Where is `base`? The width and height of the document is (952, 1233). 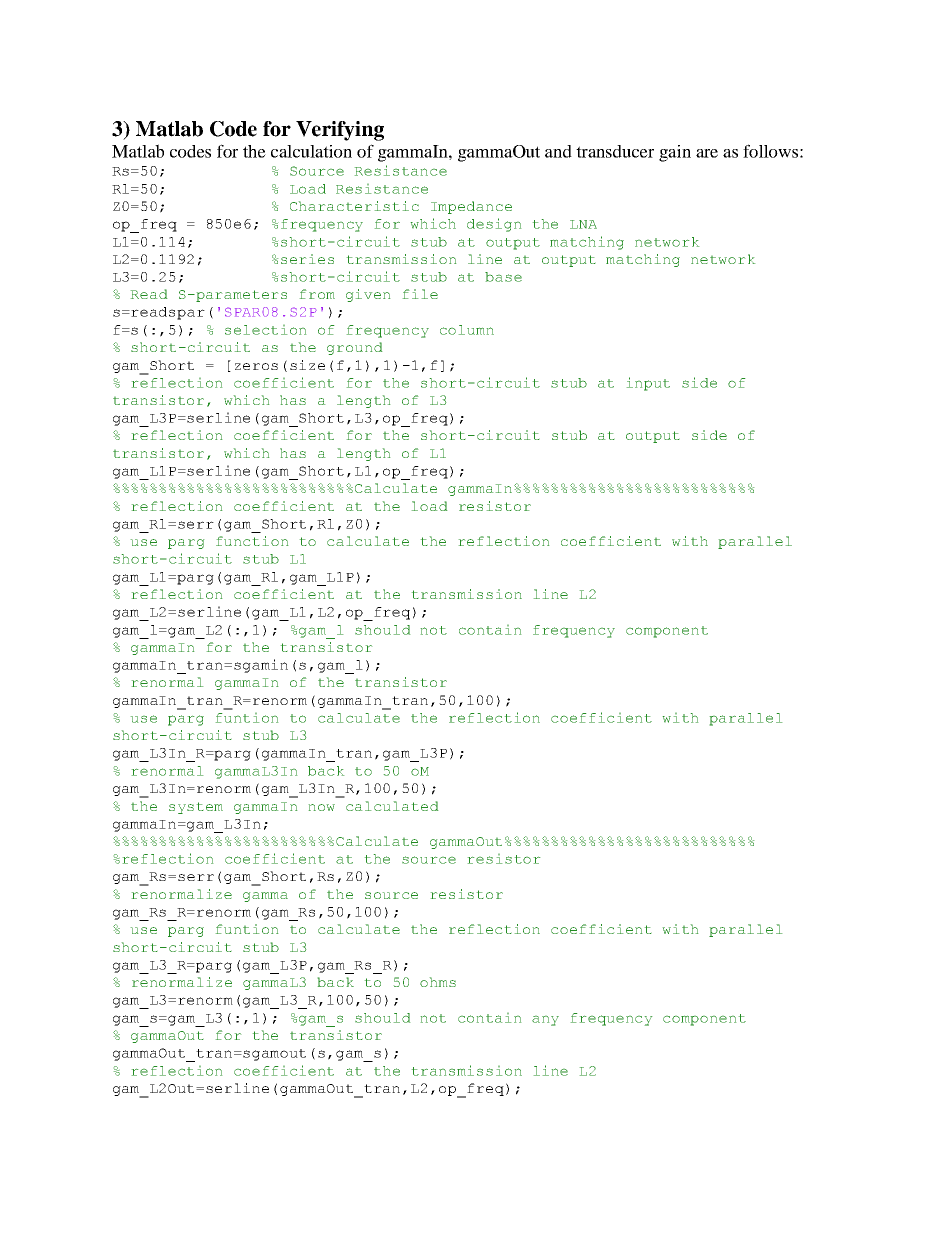 base is located at coordinates (503, 277).
